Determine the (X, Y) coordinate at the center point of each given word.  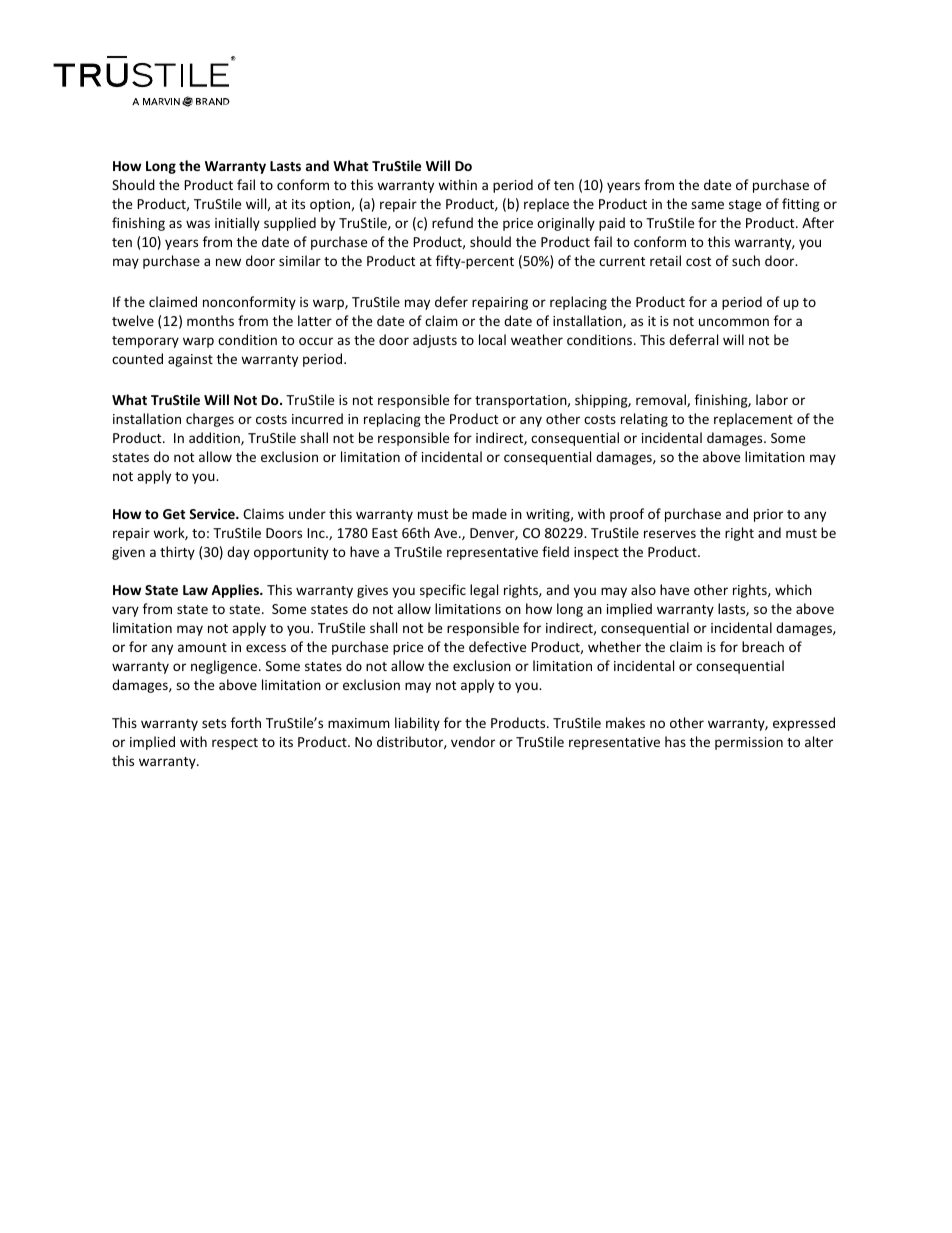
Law (195, 590)
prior (768, 515)
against (190, 360)
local (492, 339)
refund (452, 222)
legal (484, 591)
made (489, 513)
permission (749, 743)
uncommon (734, 322)
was (198, 224)
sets (214, 723)
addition (215, 438)
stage (745, 206)
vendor (473, 741)
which (793, 589)
